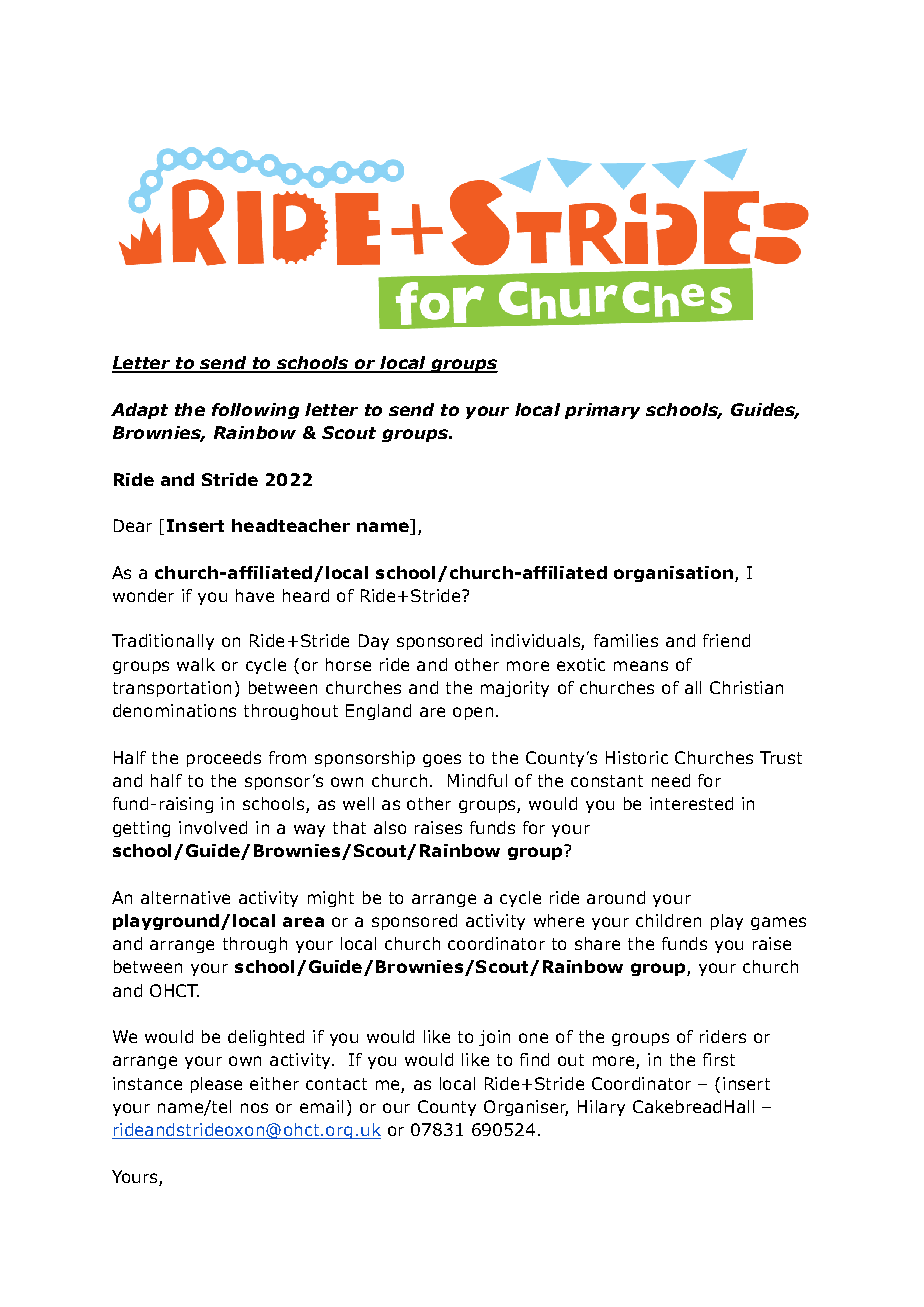 Image resolution: width=924 pixels, height=1307 pixels. I want to click on individuals, so click(536, 642).
